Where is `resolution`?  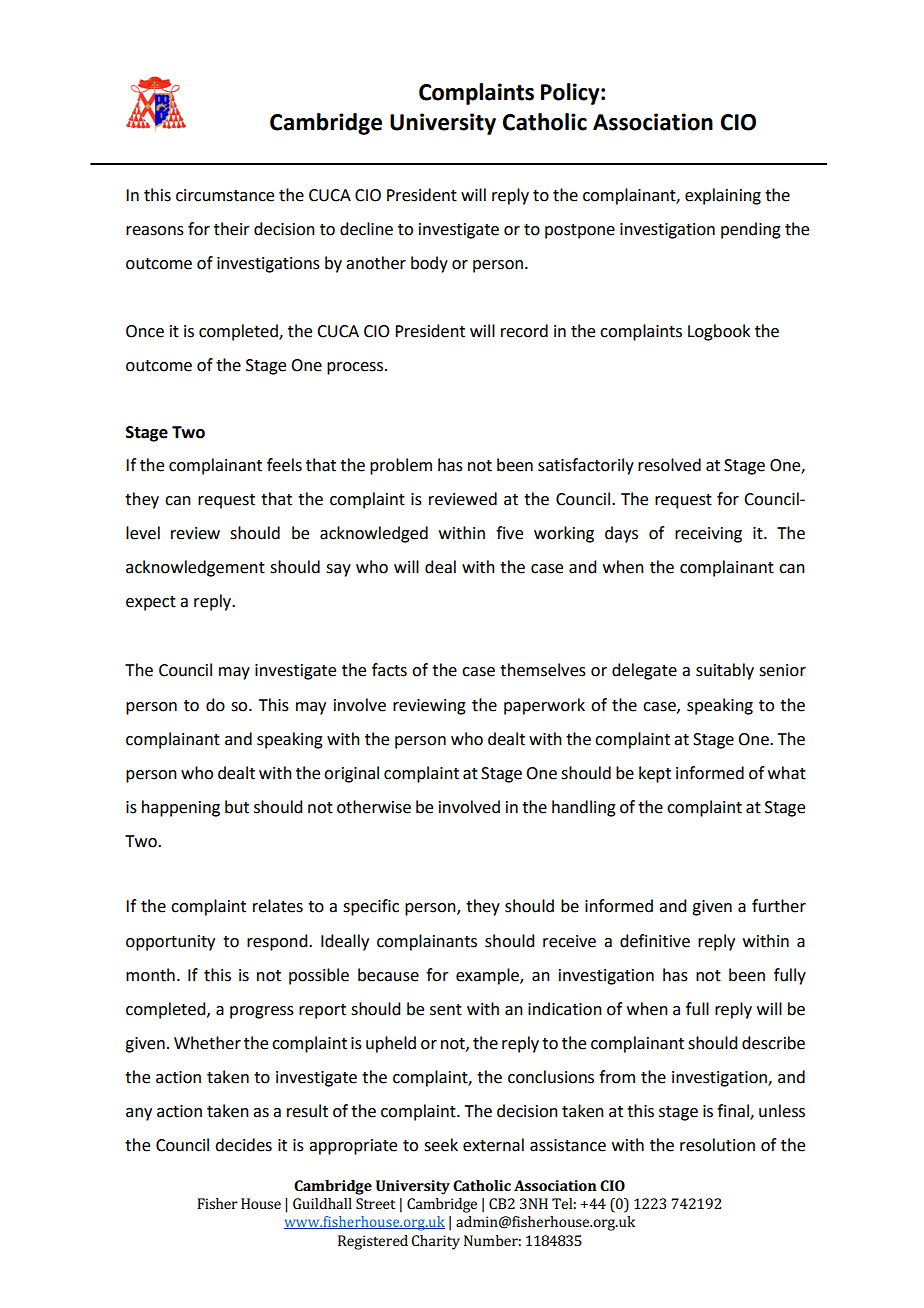
resolution is located at coordinates (717, 1145).
